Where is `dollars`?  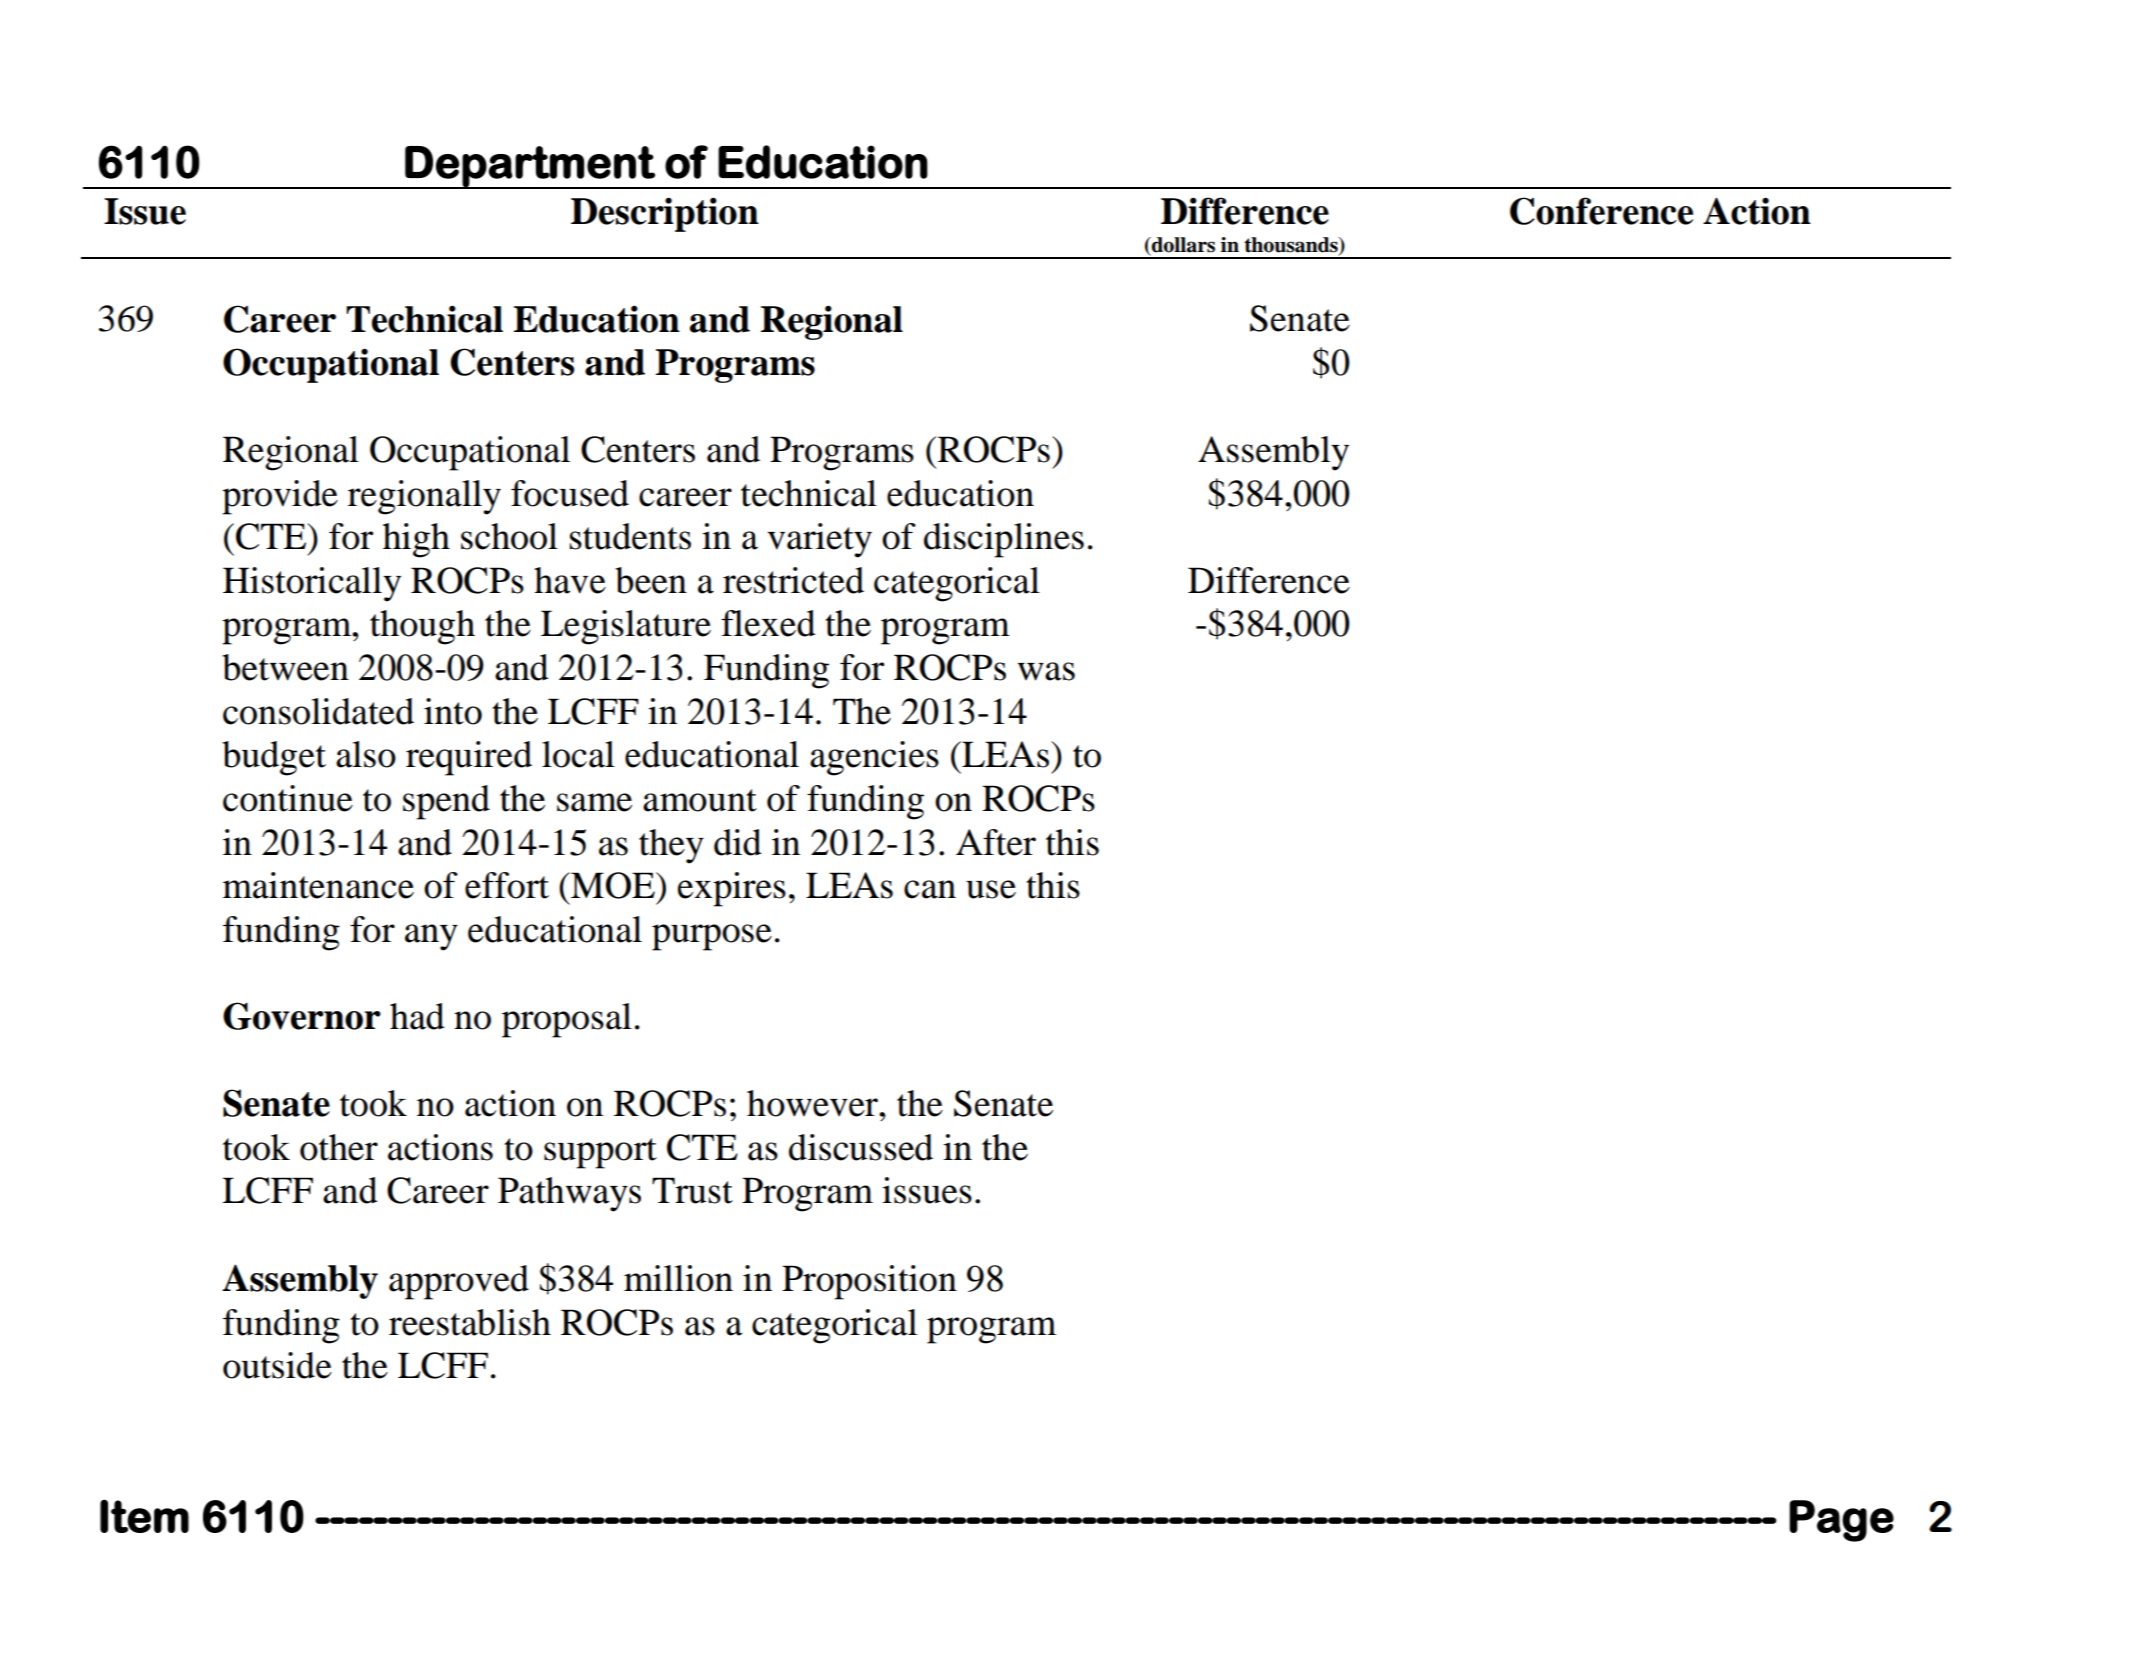 dollars is located at coordinates (1182, 246).
